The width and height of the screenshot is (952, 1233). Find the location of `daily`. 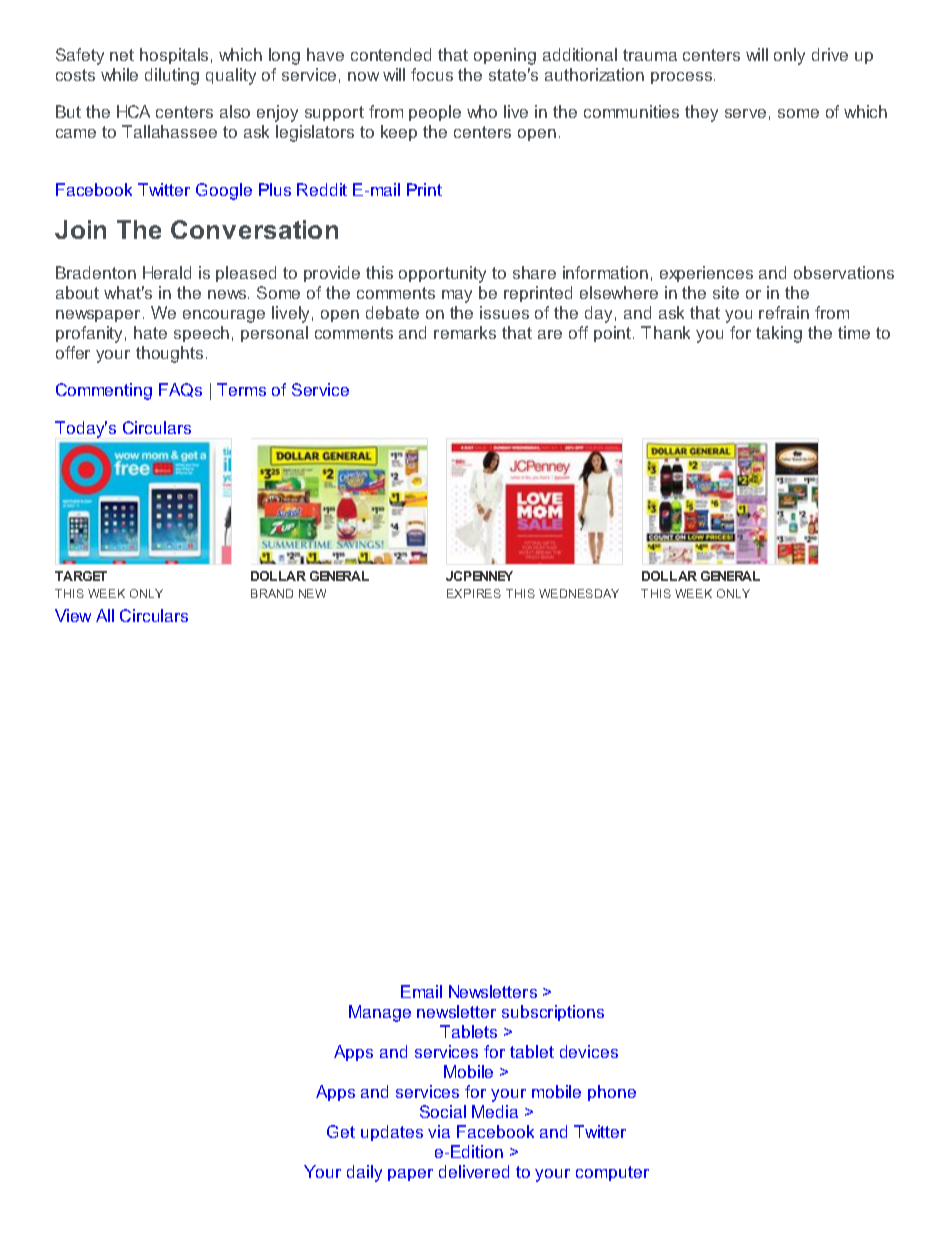

daily is located at coordinates (364, 1173).
